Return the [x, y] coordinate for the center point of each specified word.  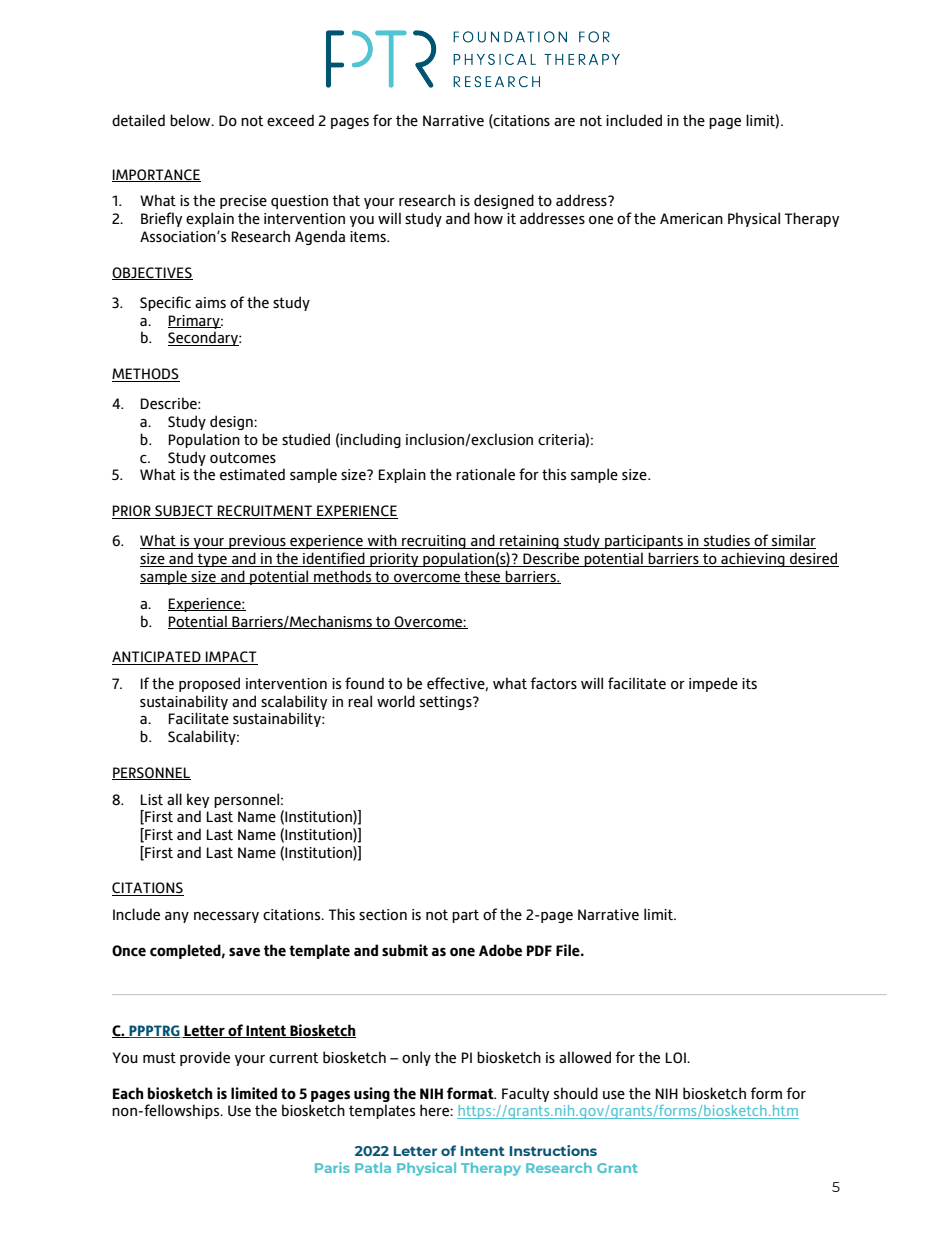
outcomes [243, 458]
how [488, 218]
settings [447, 703]
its [749, 683]
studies [726, 541]
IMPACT [231, 658]
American [691, 219]
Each [128, 1093]
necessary [226, 917]
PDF [539, 950]
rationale [485, 474]
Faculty [525, 1094]
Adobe [500, 950]
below [191, 120]
